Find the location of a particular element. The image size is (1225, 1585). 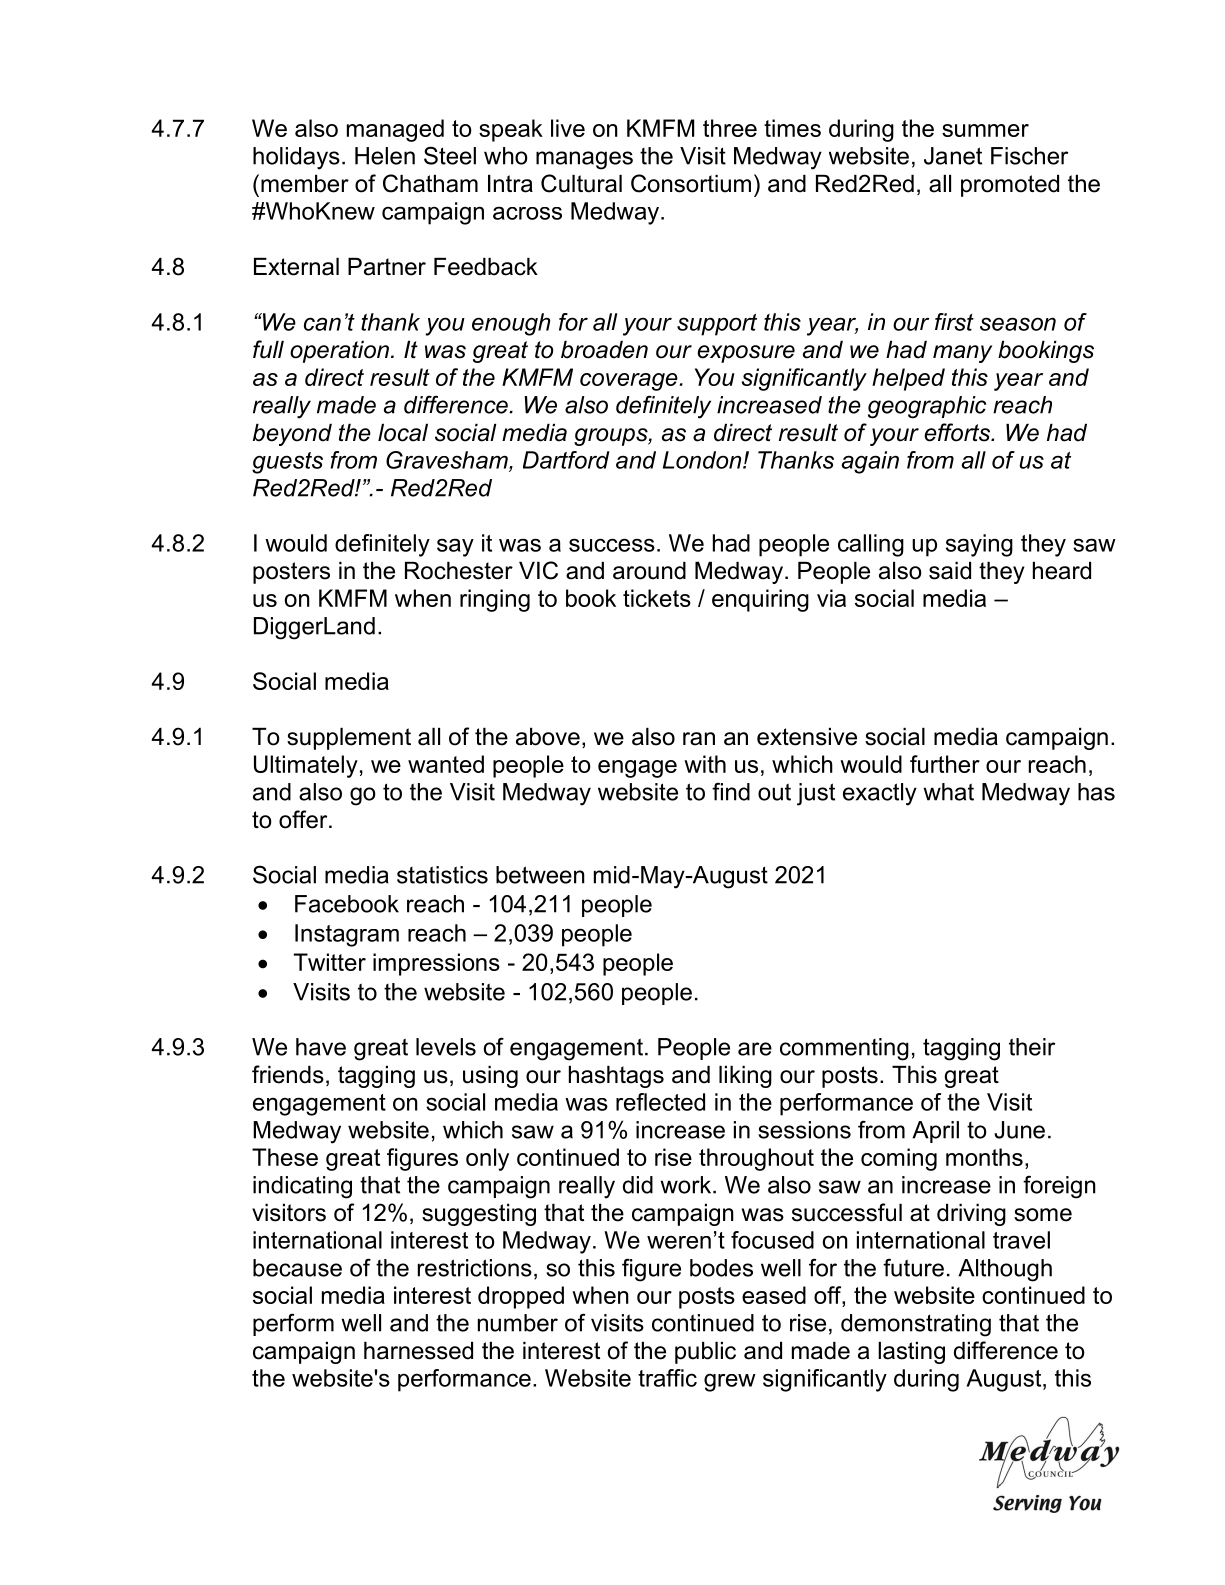

supplement is located at coordinates (349, 739).
